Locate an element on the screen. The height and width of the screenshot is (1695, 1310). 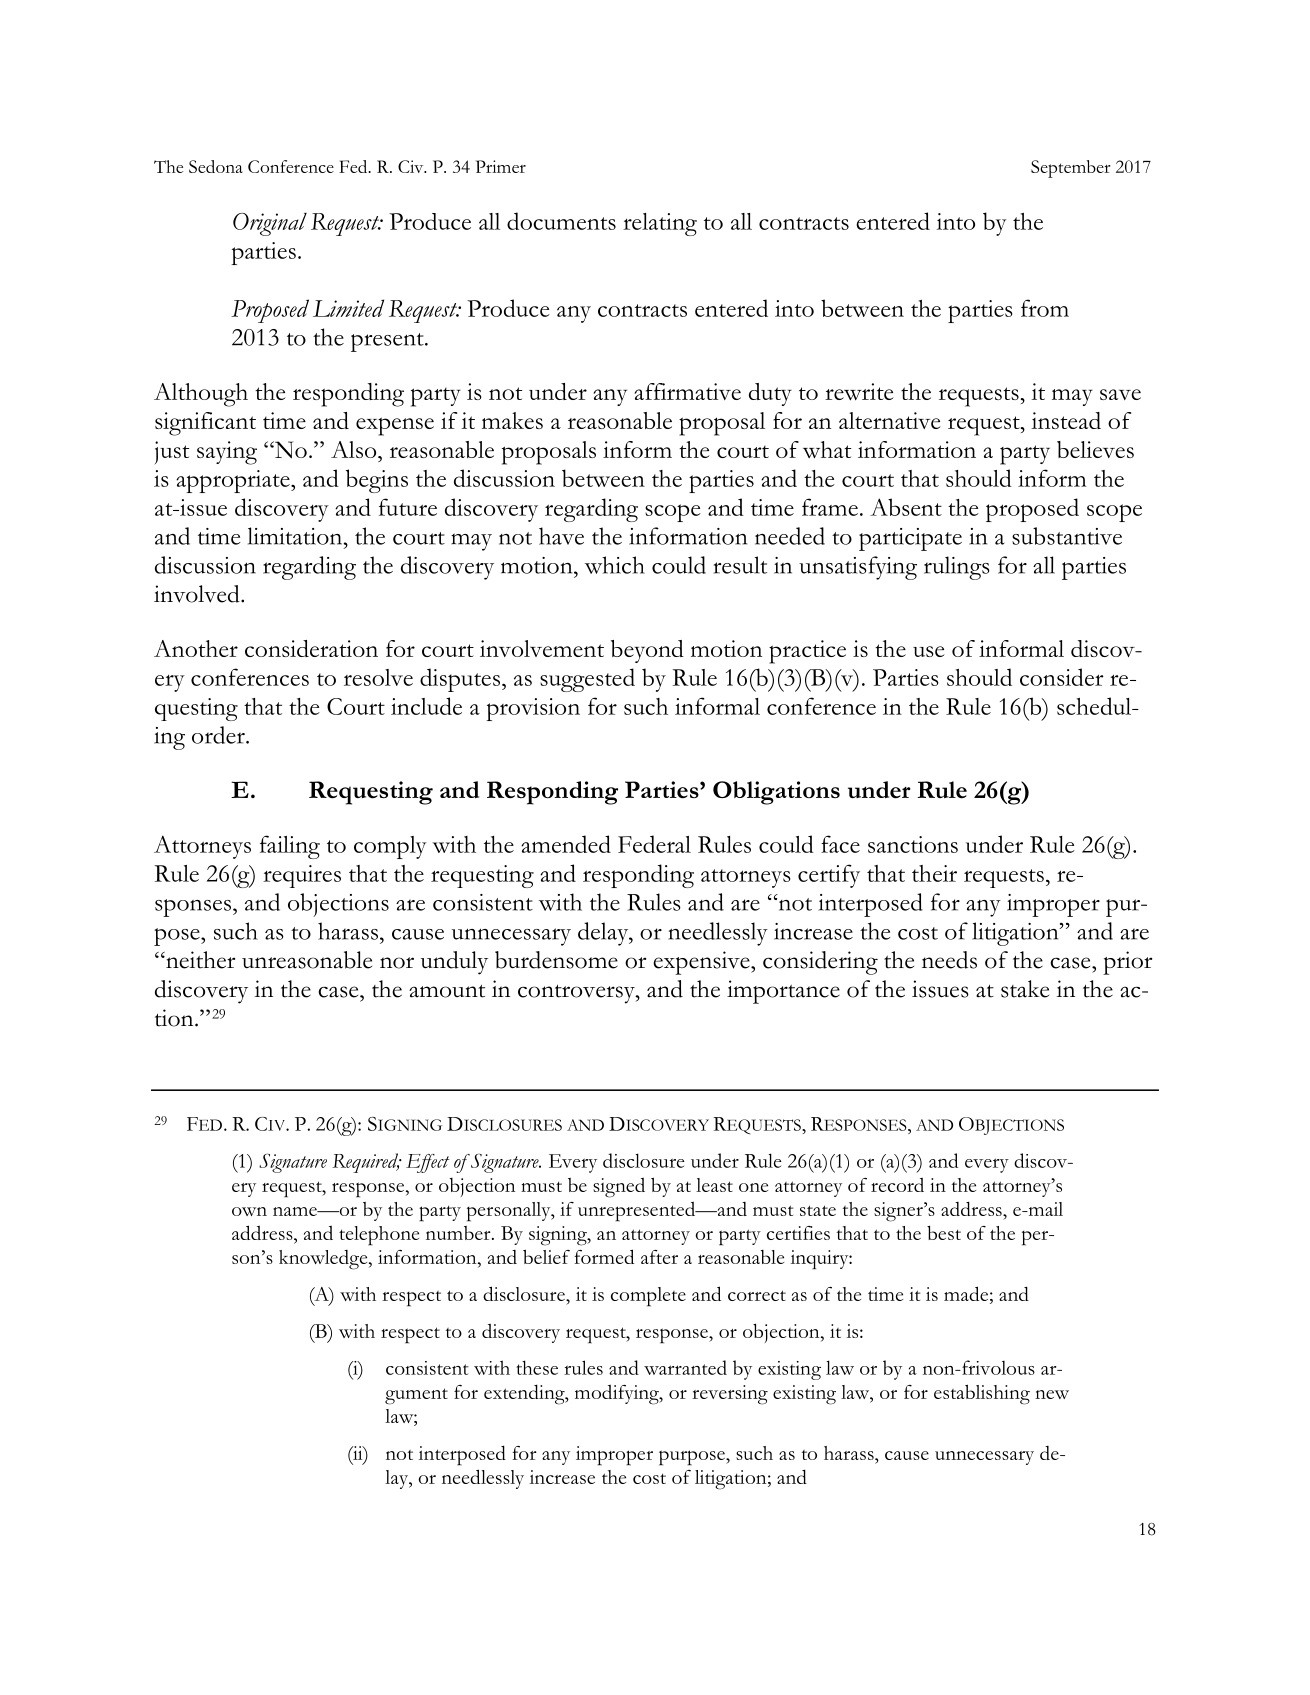
September is located at coordinates (1071, 169).
